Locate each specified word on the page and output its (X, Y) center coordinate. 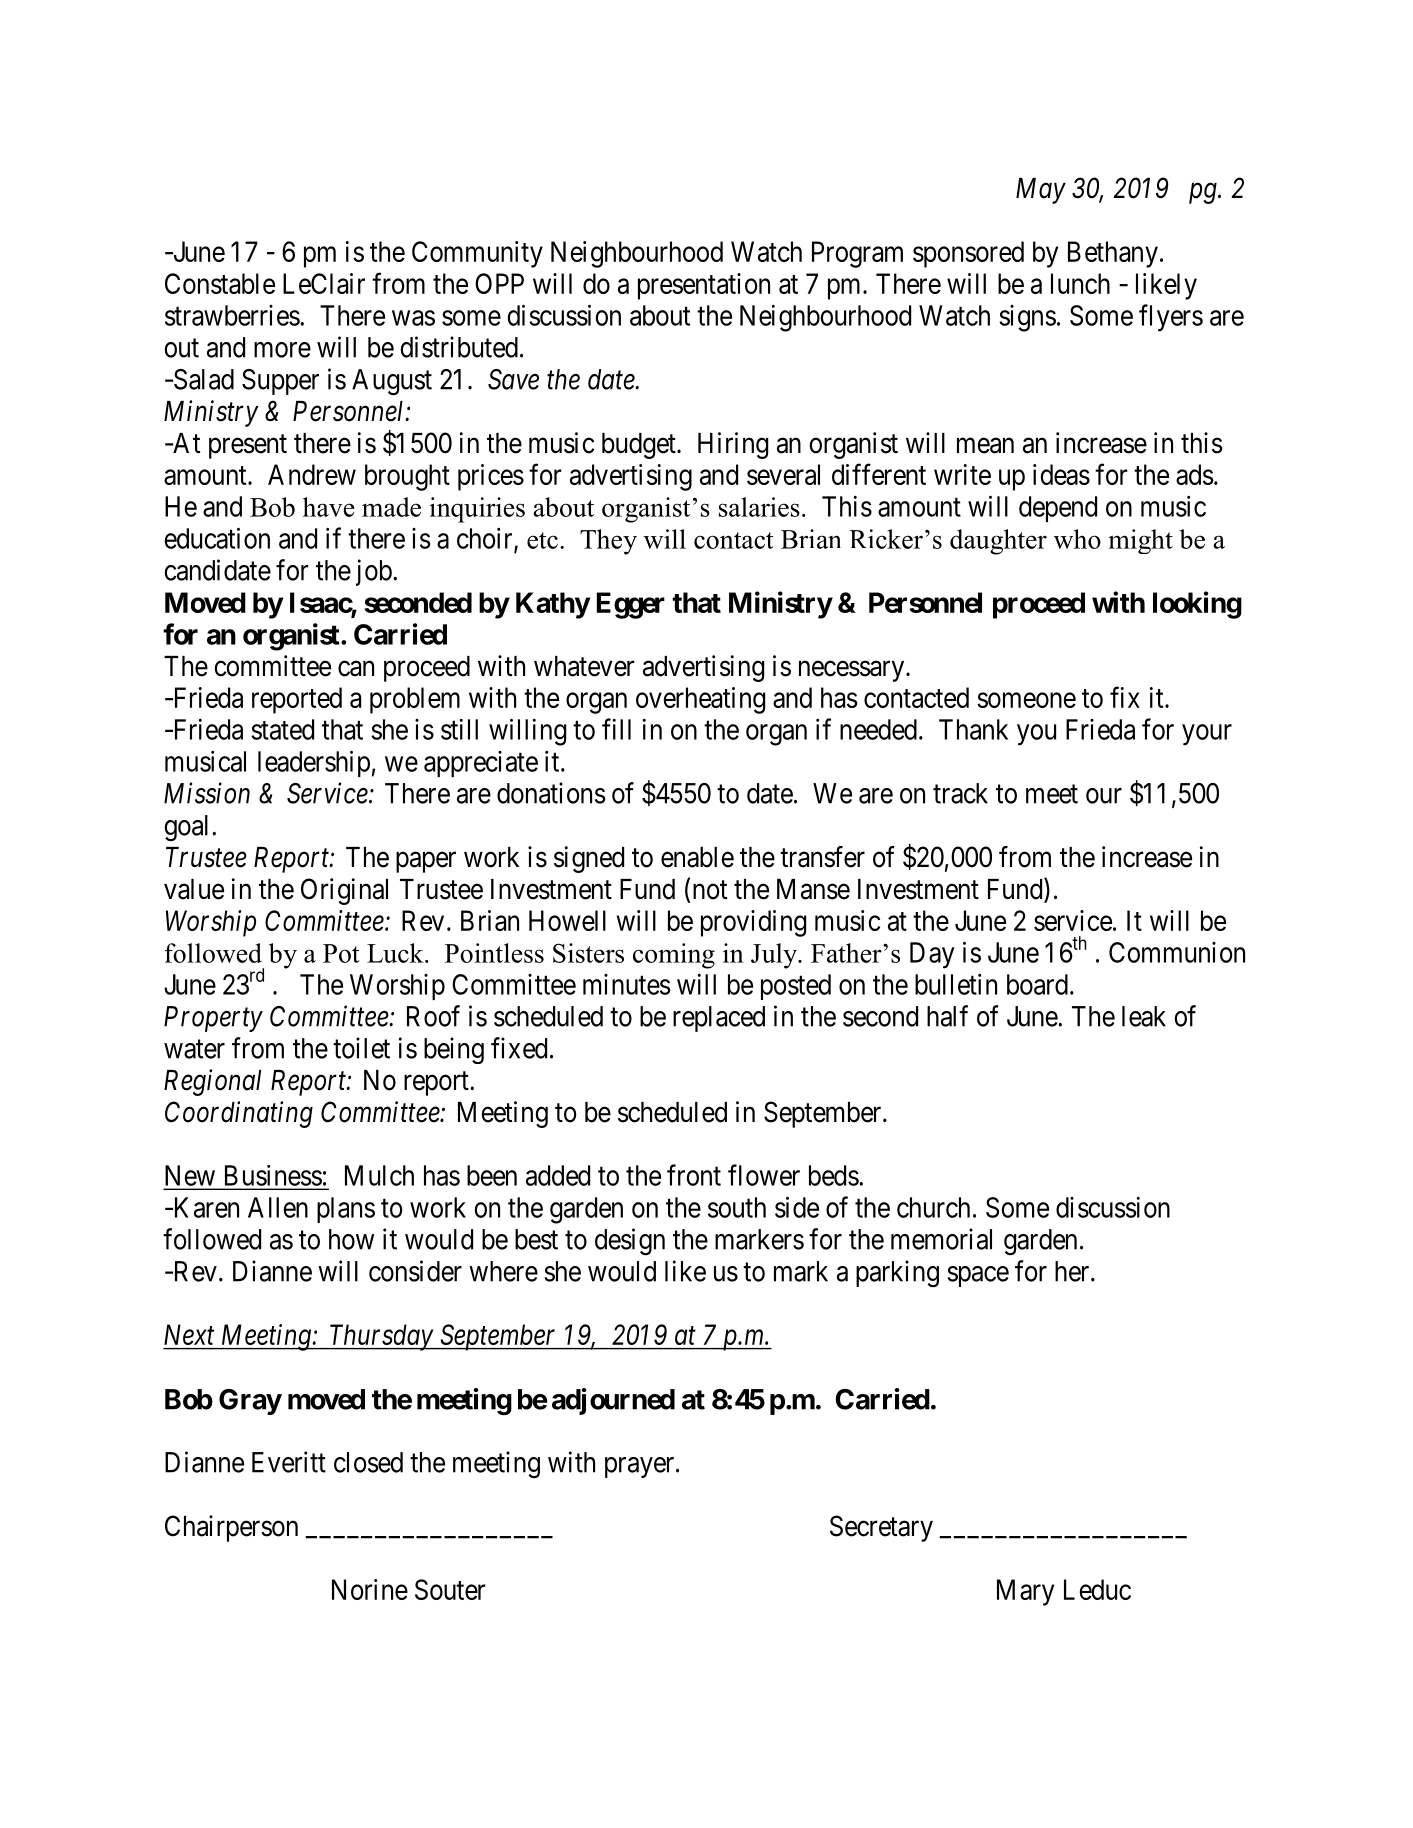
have (328, 507)
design (630, 1242)
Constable (220, 283)
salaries (759, 507)
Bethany (1113, 254)
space (978, 1276)
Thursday (381, 1337)
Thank (973, 729)
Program (857, 254)
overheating (700, 700)
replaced (719, 1019)
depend (1058, 509)
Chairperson (231, 1528)
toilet (361, 1048)
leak (1144, 1016)
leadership (314, 763)
